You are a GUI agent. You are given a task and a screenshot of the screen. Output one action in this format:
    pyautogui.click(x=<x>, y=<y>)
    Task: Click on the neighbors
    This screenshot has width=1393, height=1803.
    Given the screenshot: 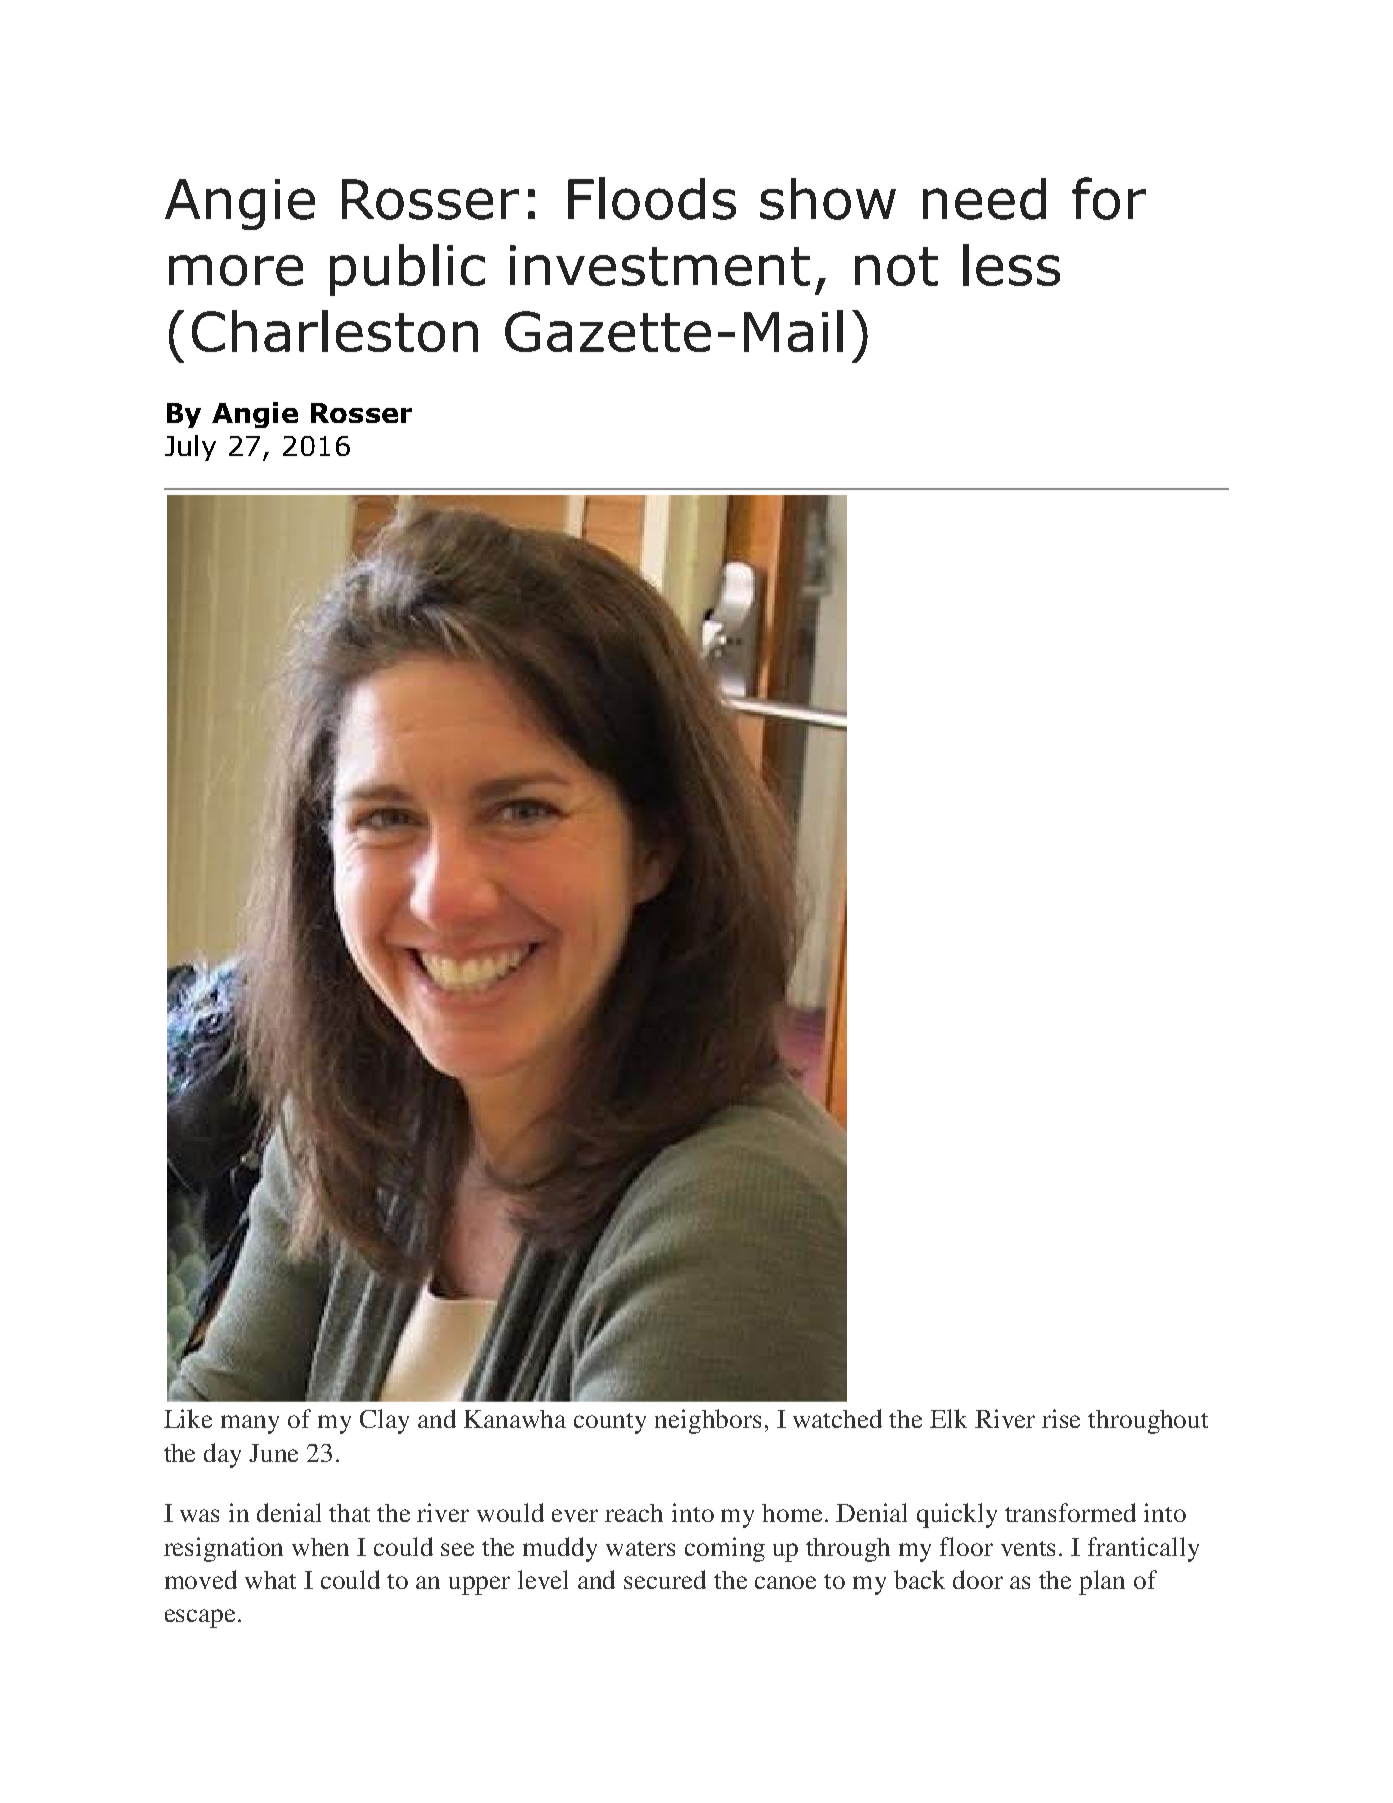 What is the action you would take?
    pyautogui.click(x=708, y=1421)
